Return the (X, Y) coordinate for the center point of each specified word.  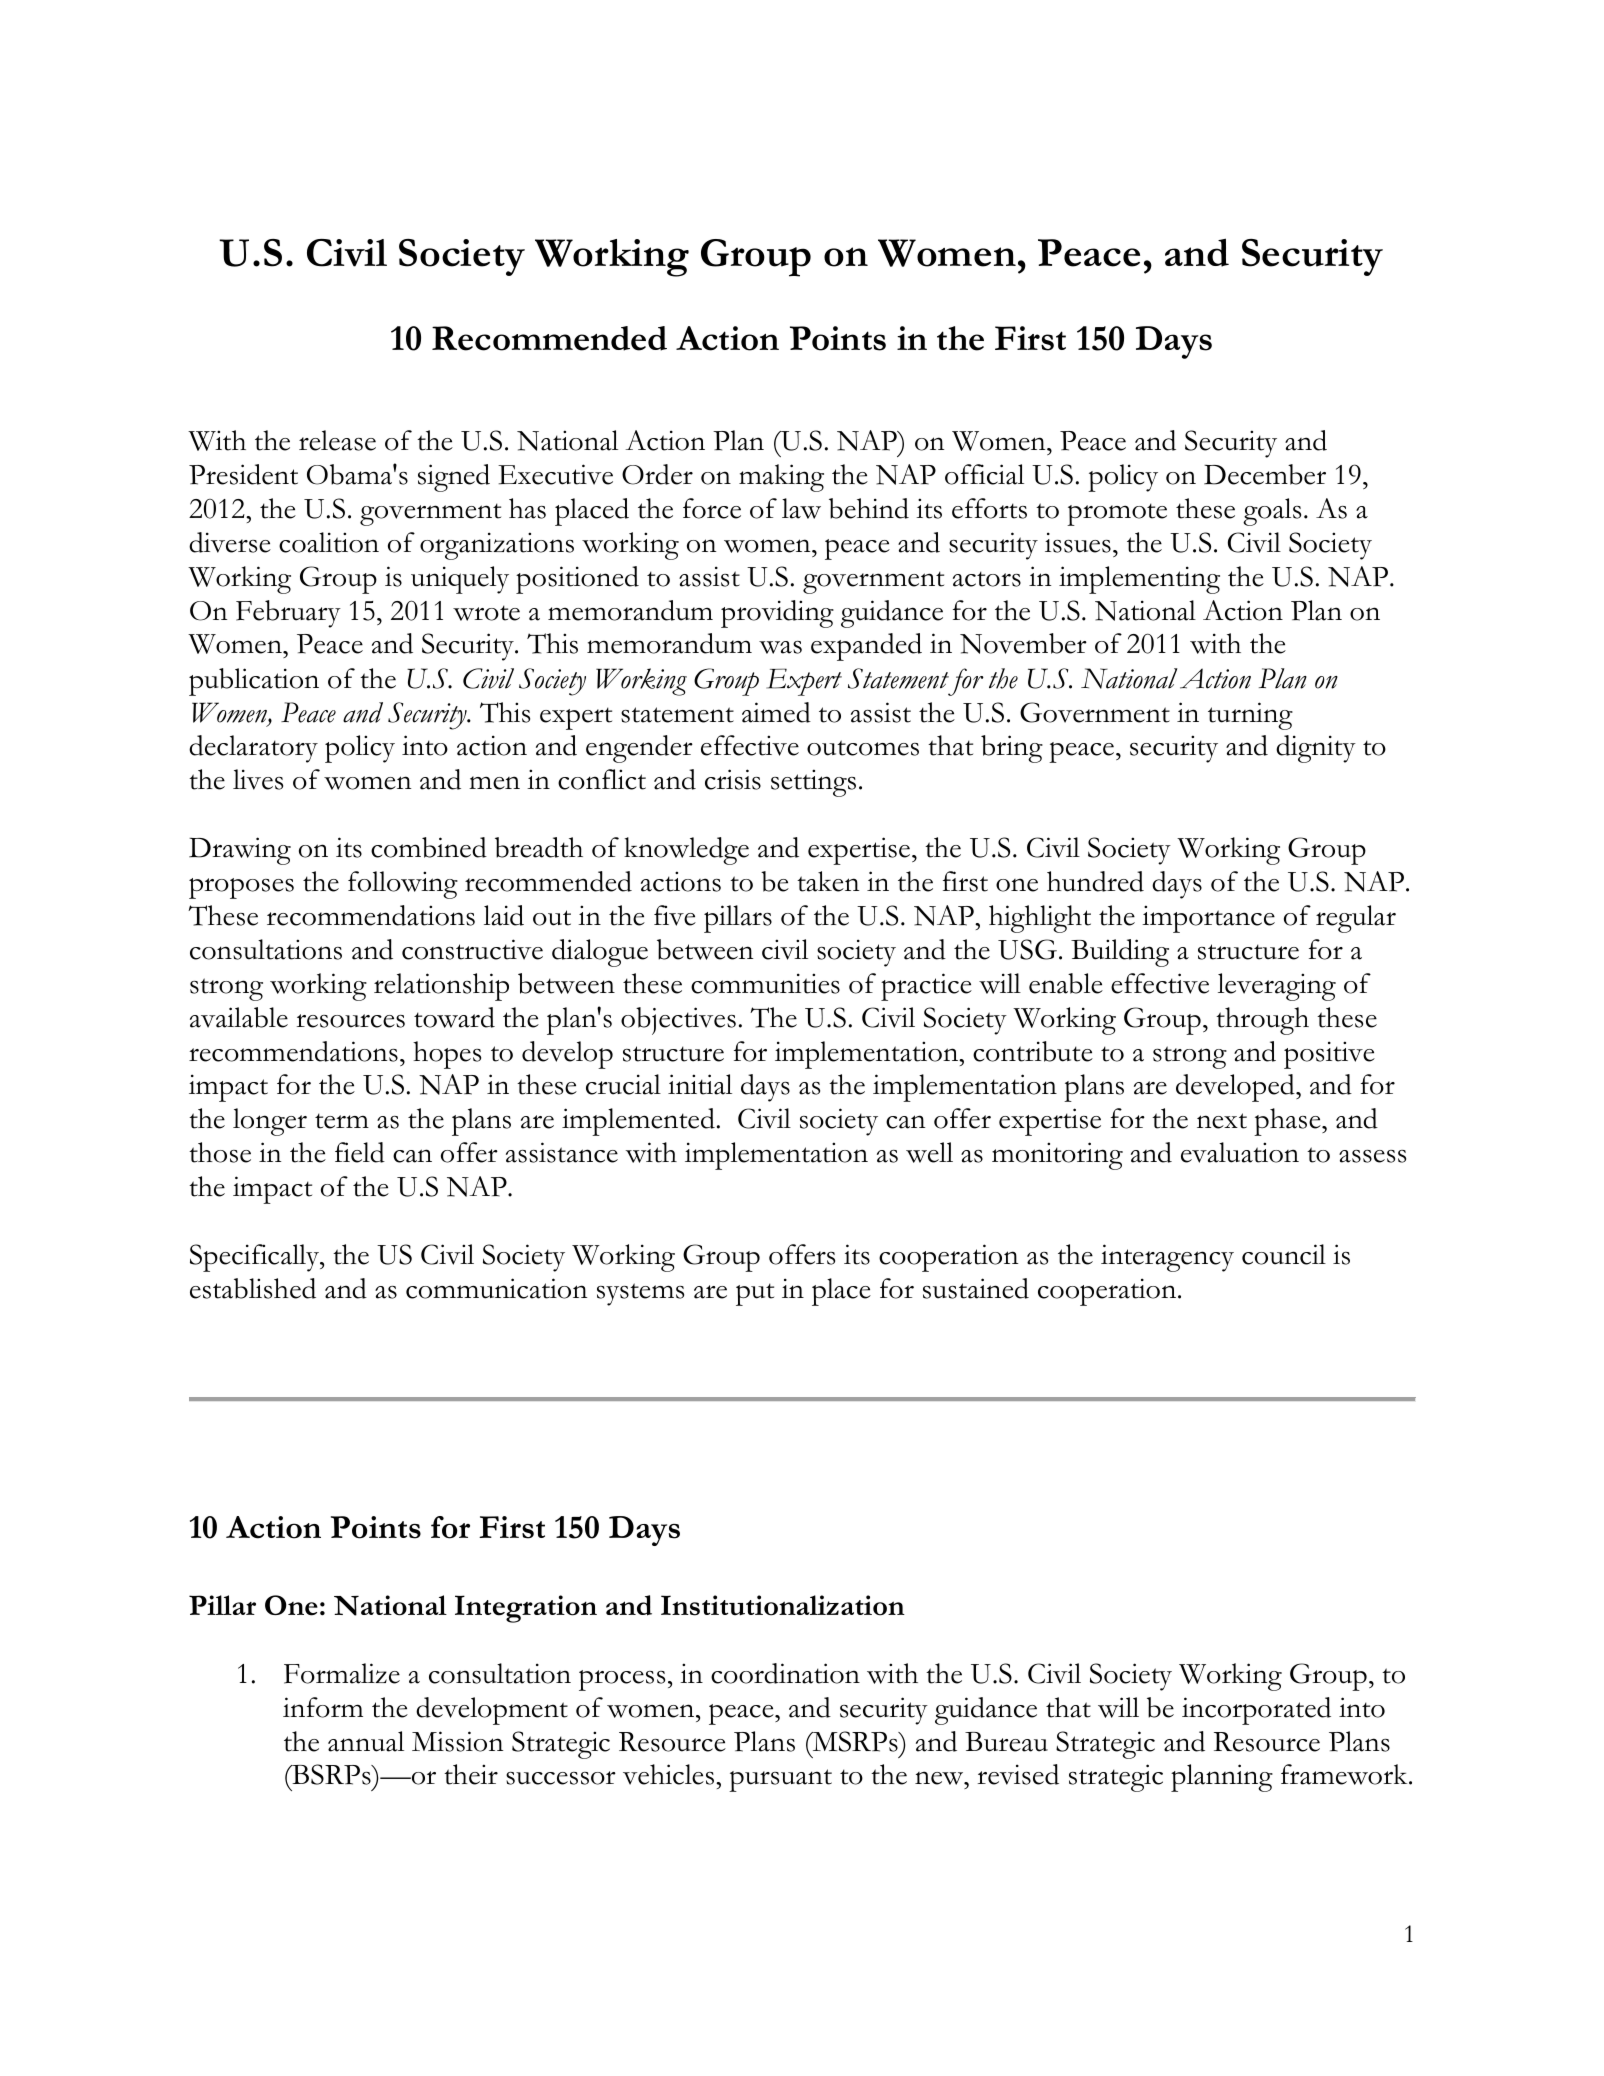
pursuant (780, 1780)
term (342, 1121)
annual (366, 1741)
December (1265, 474)
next (1222, 1121)
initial (700, 1084)
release (337, 440)
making (781, 478)
